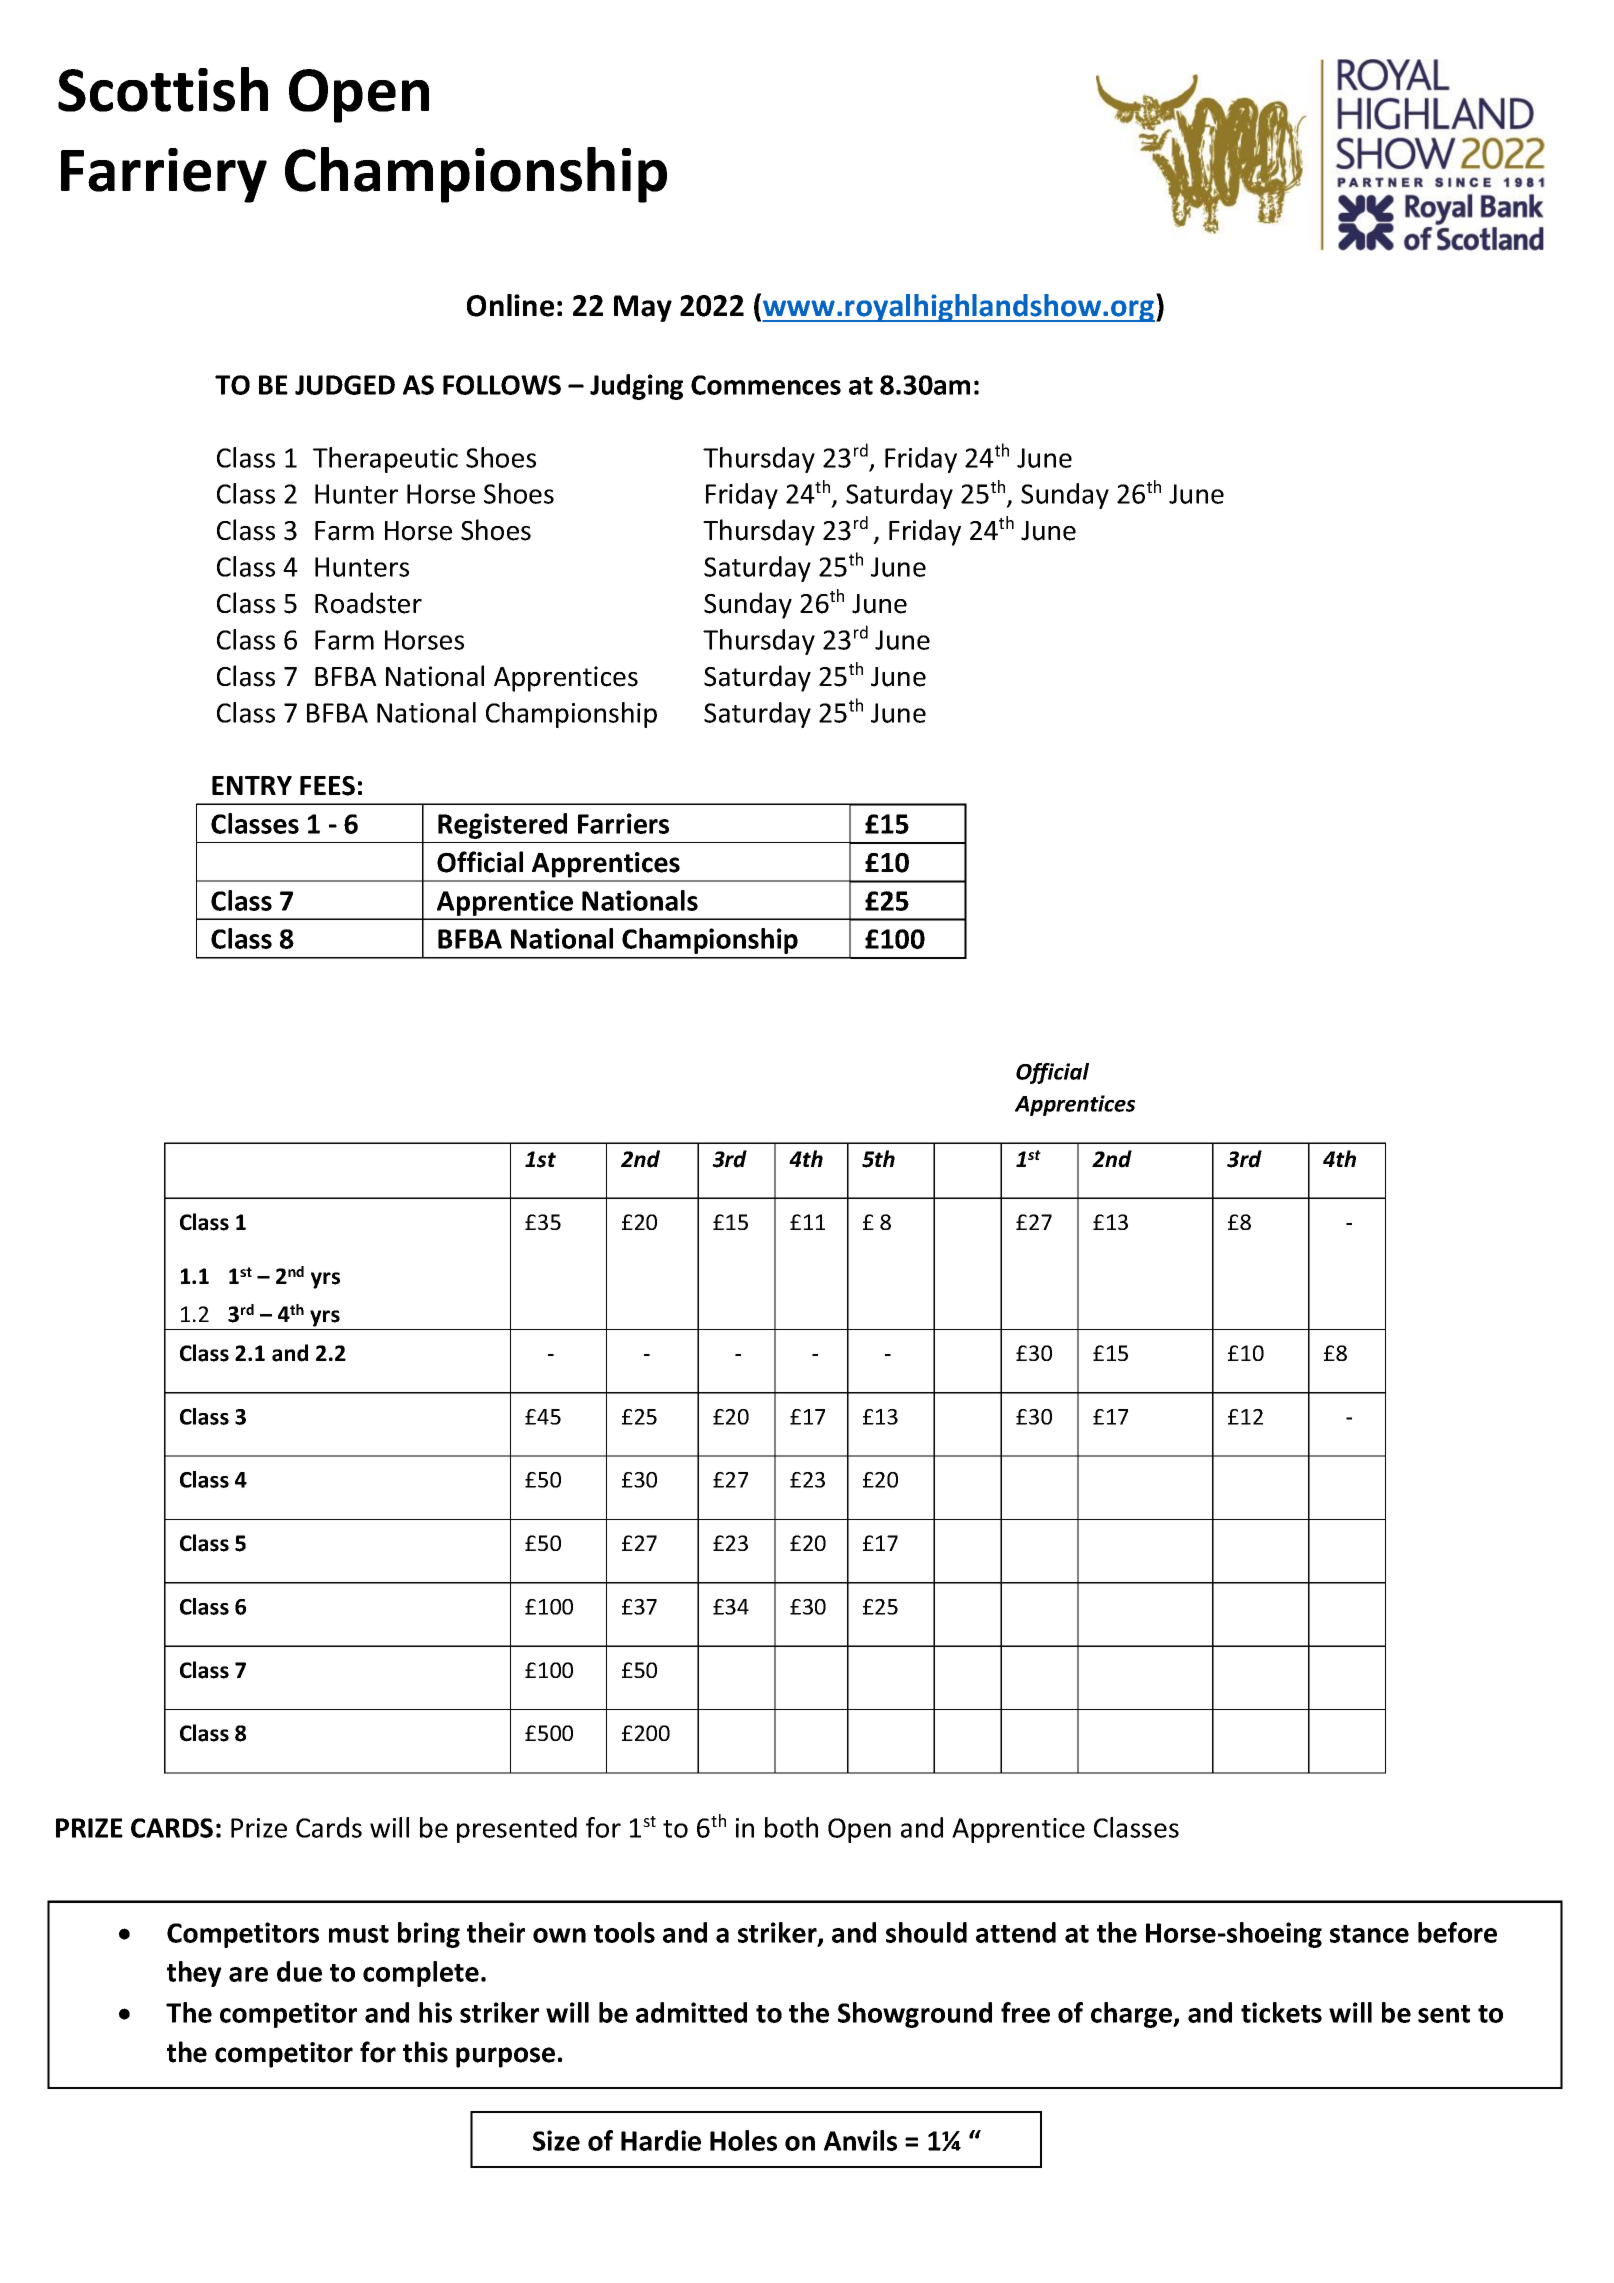 Image resolution: width=1614 pixels, height=2283 pixels. I want to click on Registered, so click(502, 826).
